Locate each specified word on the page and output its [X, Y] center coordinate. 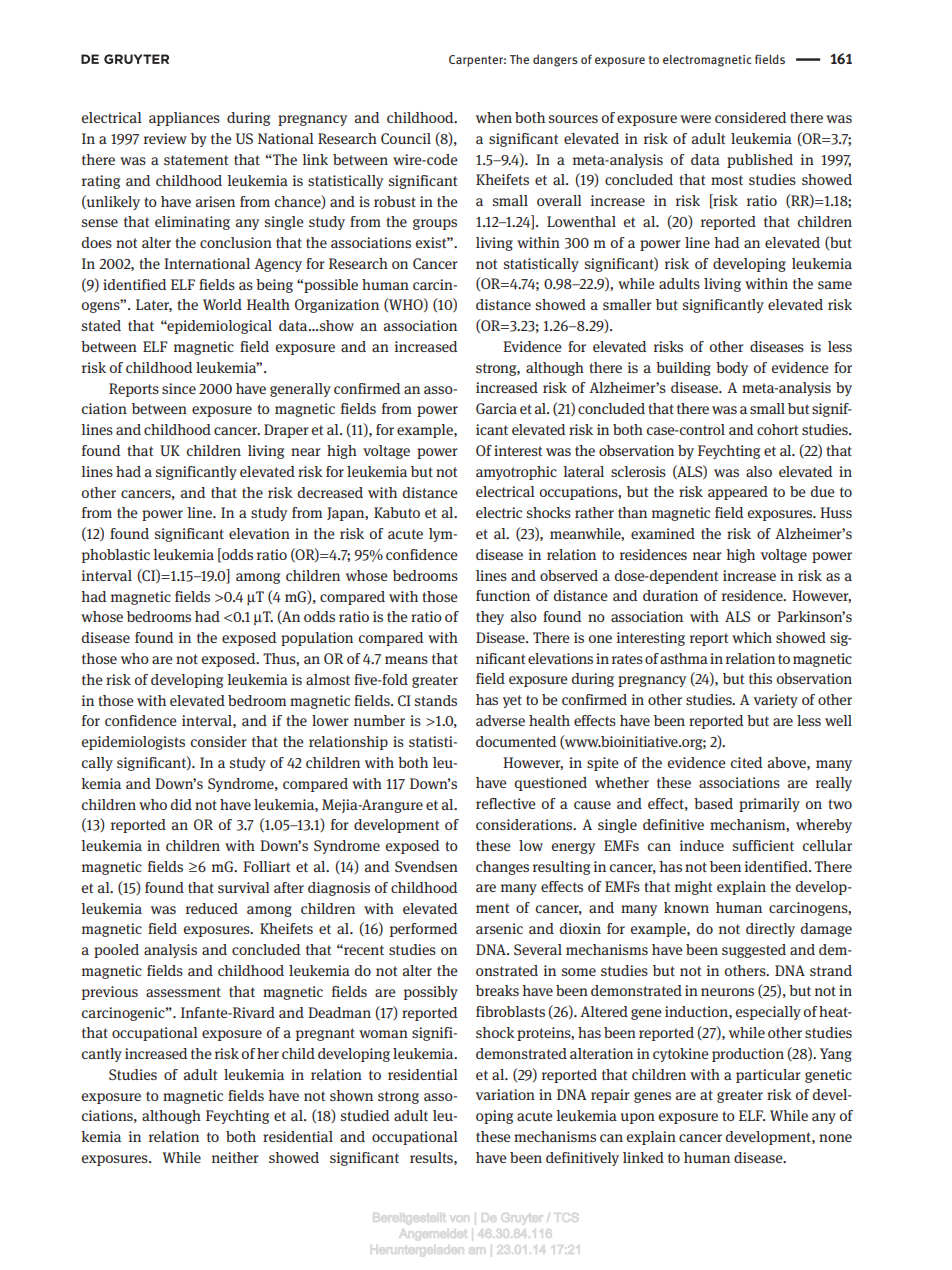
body [732, 369]
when [494, 117]
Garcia [496, 408]
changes [502, 868]
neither [235, 1157]
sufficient [763, 845]
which [752, 637]
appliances [184, 119]
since [179, 388]
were [695, 119]
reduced [212, 908]
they [490, 618]
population [317, 639]
